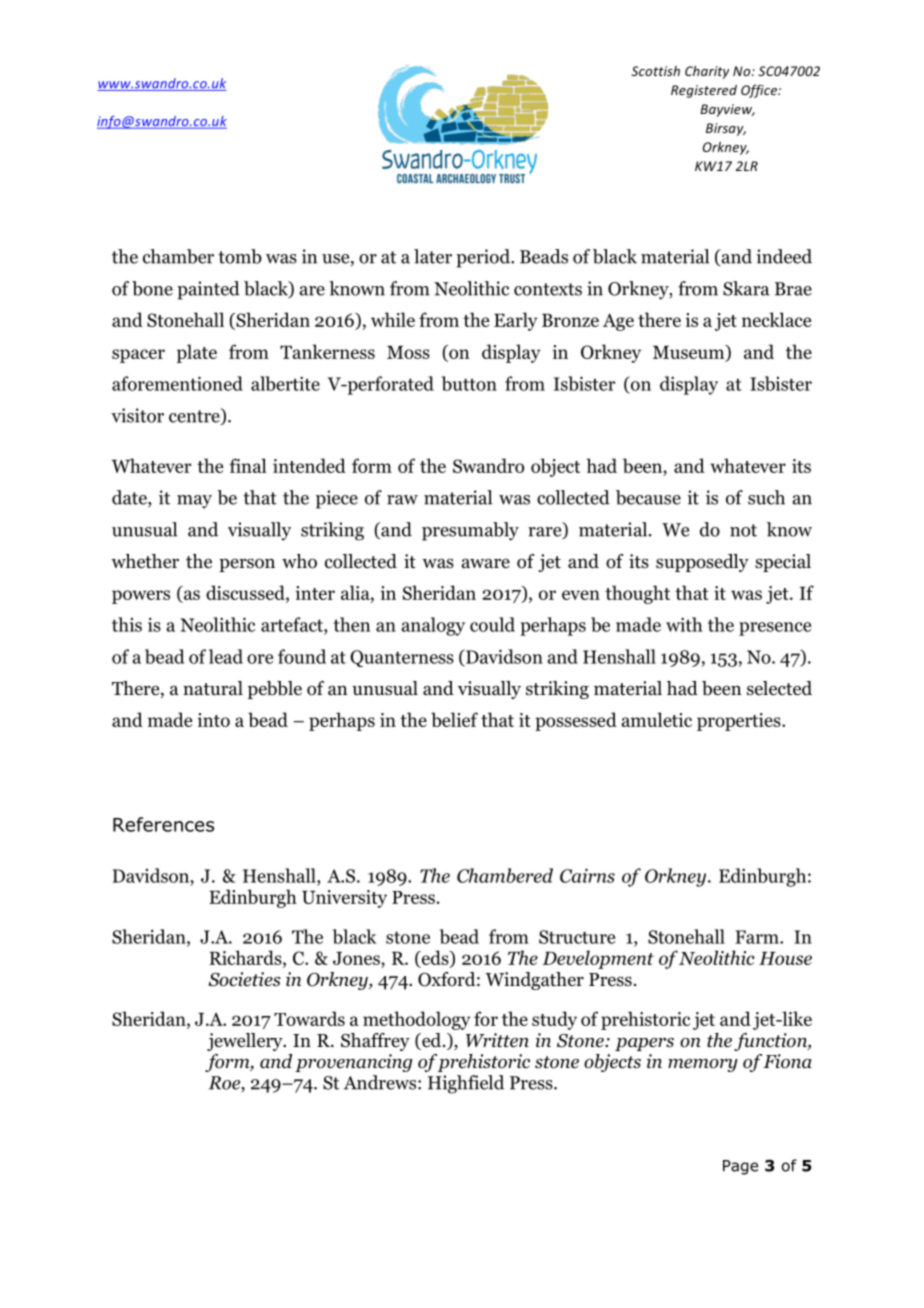  What do you see at coordinates (246, 1042) in the image?
I see `jewellery` at bounding box center [246, 1042].
